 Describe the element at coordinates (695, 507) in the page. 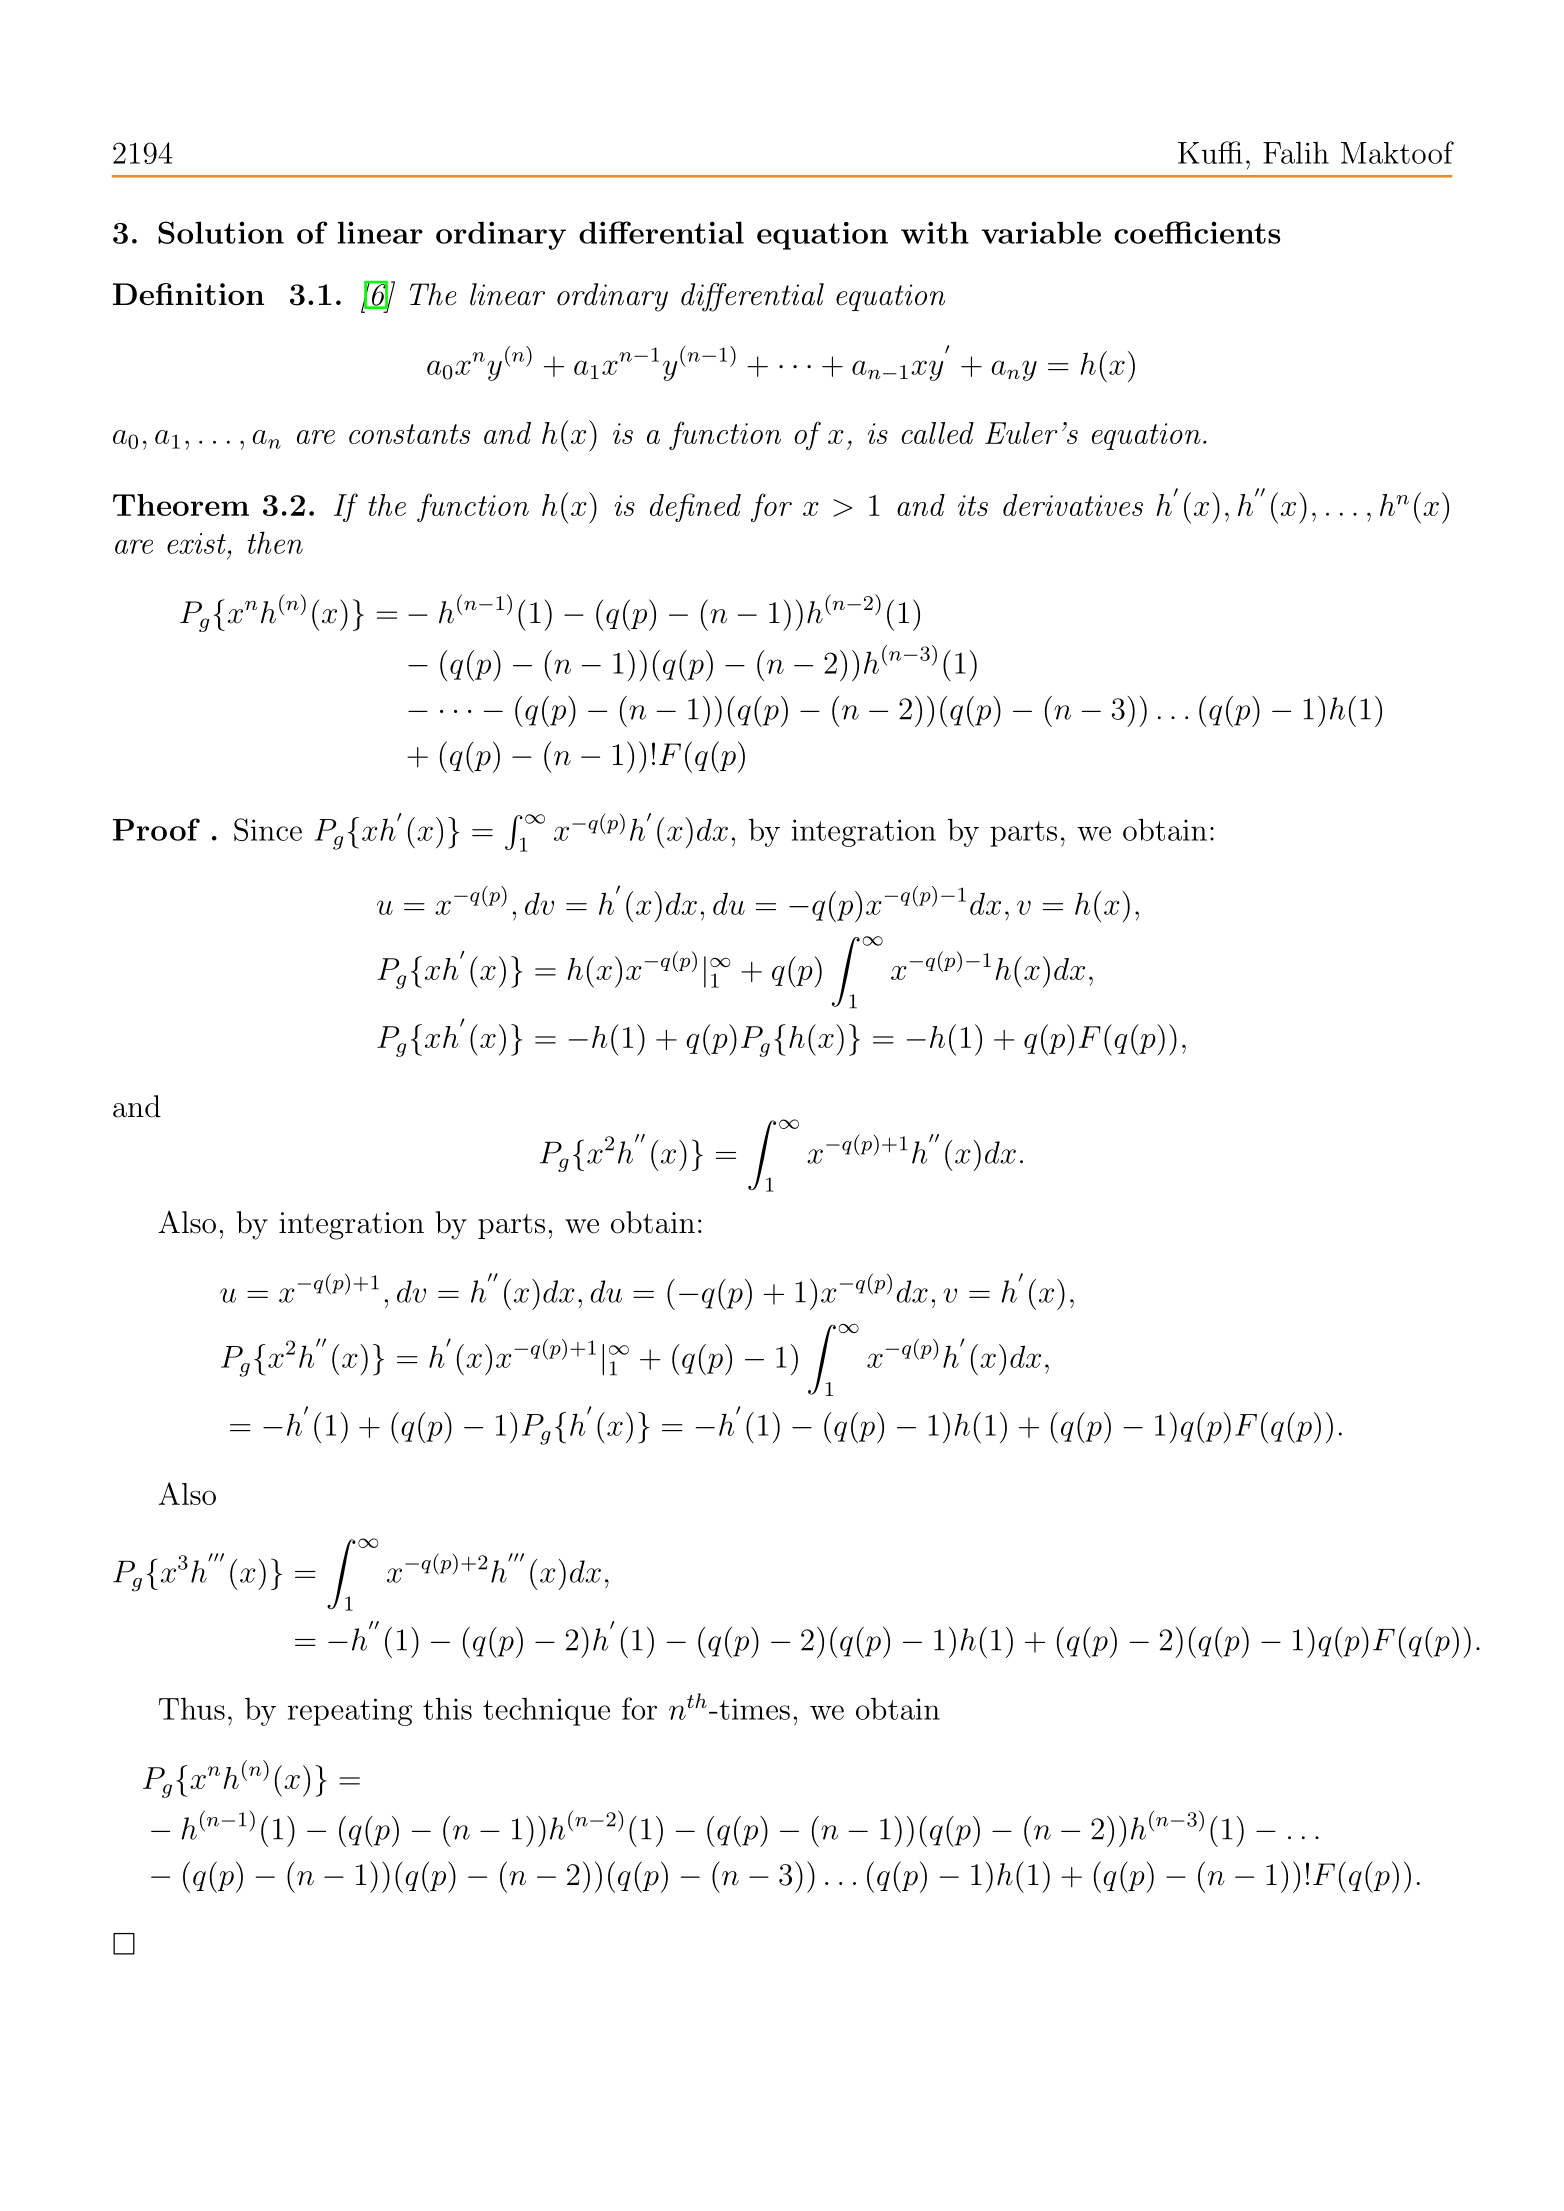

I see `defined` at that location.
